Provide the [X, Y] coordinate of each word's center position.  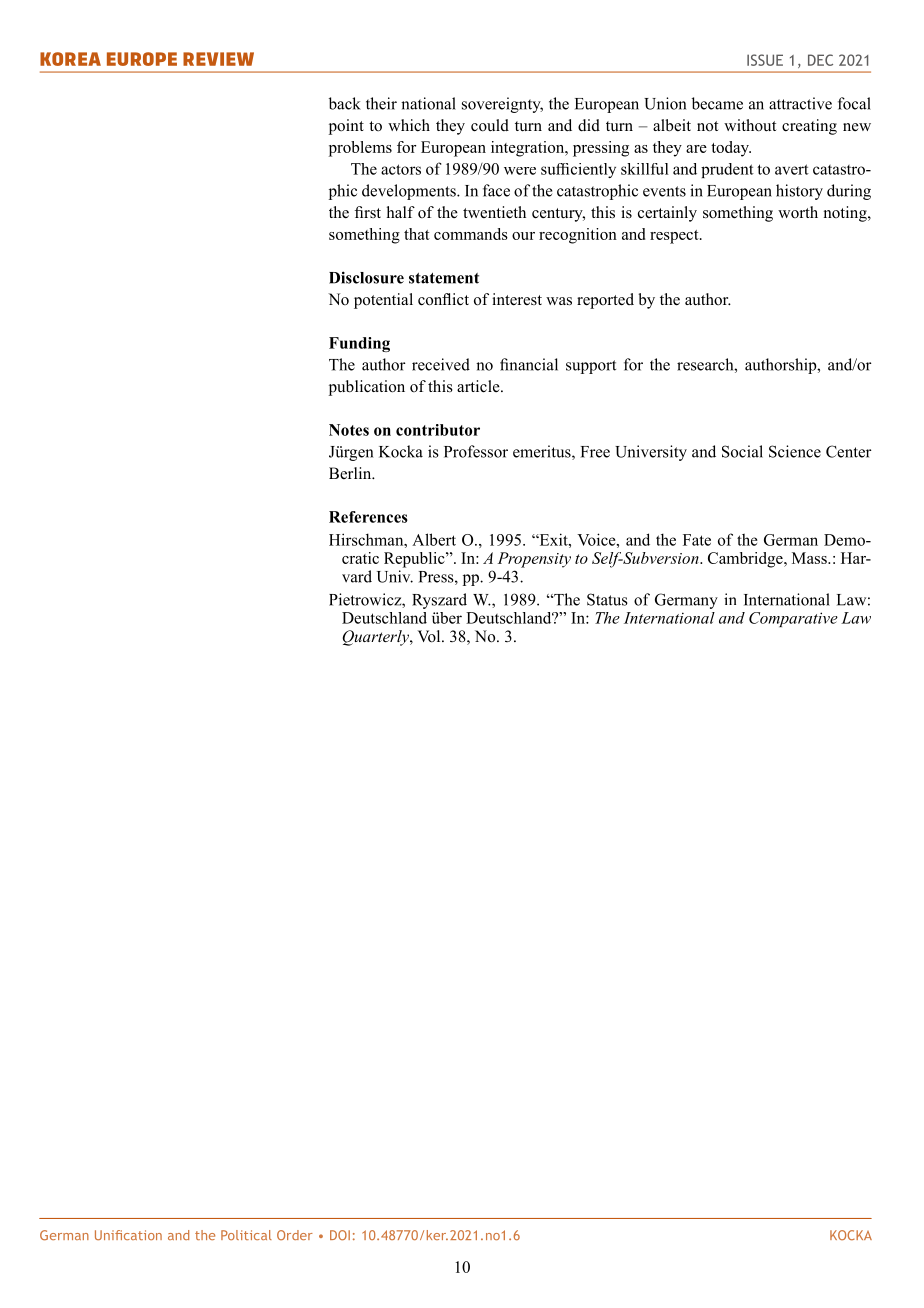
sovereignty [502, 105]
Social [742, 451]
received [441, 364]
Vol [430, 636]
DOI [340, 1235]
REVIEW [218, 59]
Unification [128, 1235]
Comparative [793, 619]
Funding [359, 344]
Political [246, 1235]
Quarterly [376, 638]
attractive [800, 103]
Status [607, 599]
